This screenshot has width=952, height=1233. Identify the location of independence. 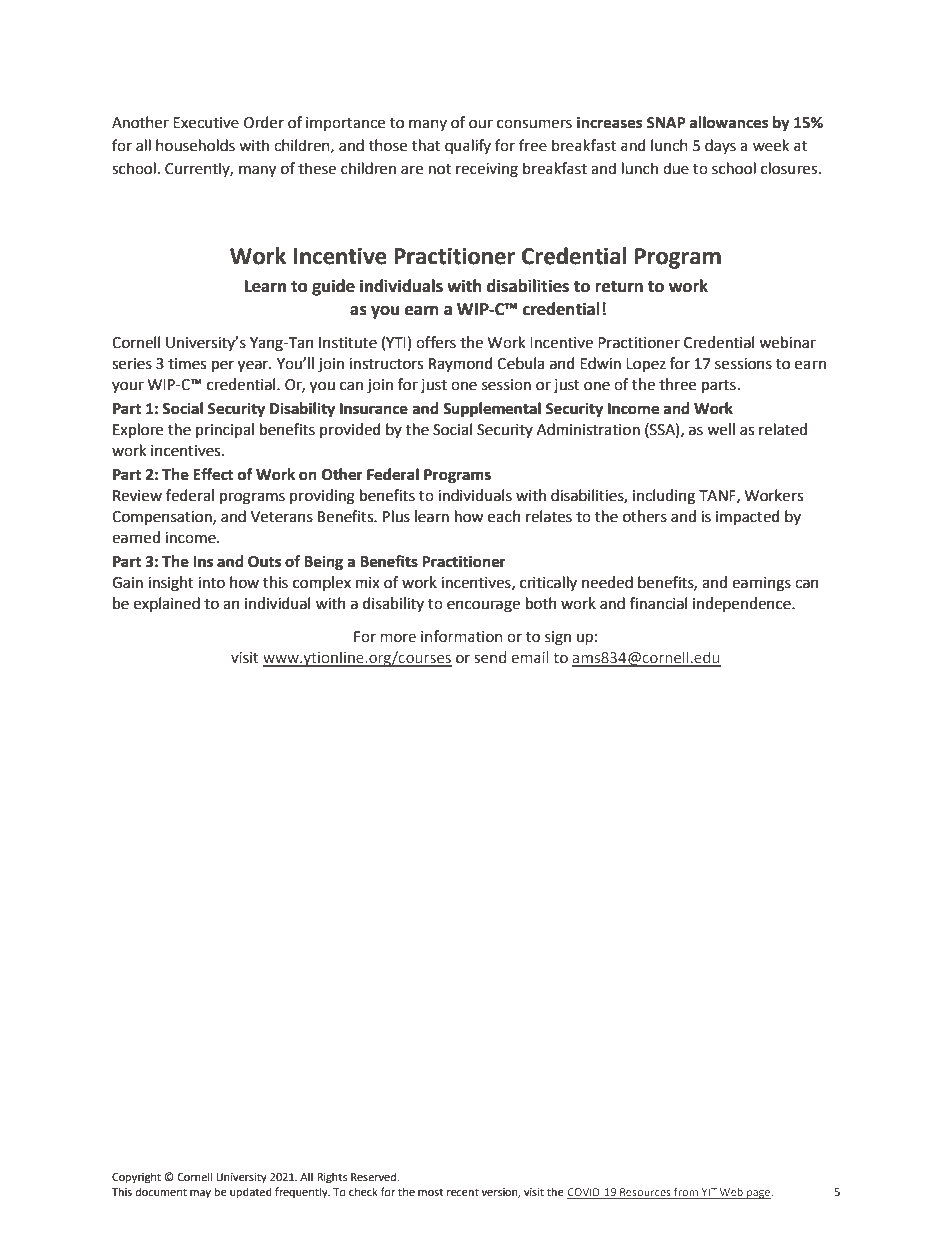
(743, 604).
